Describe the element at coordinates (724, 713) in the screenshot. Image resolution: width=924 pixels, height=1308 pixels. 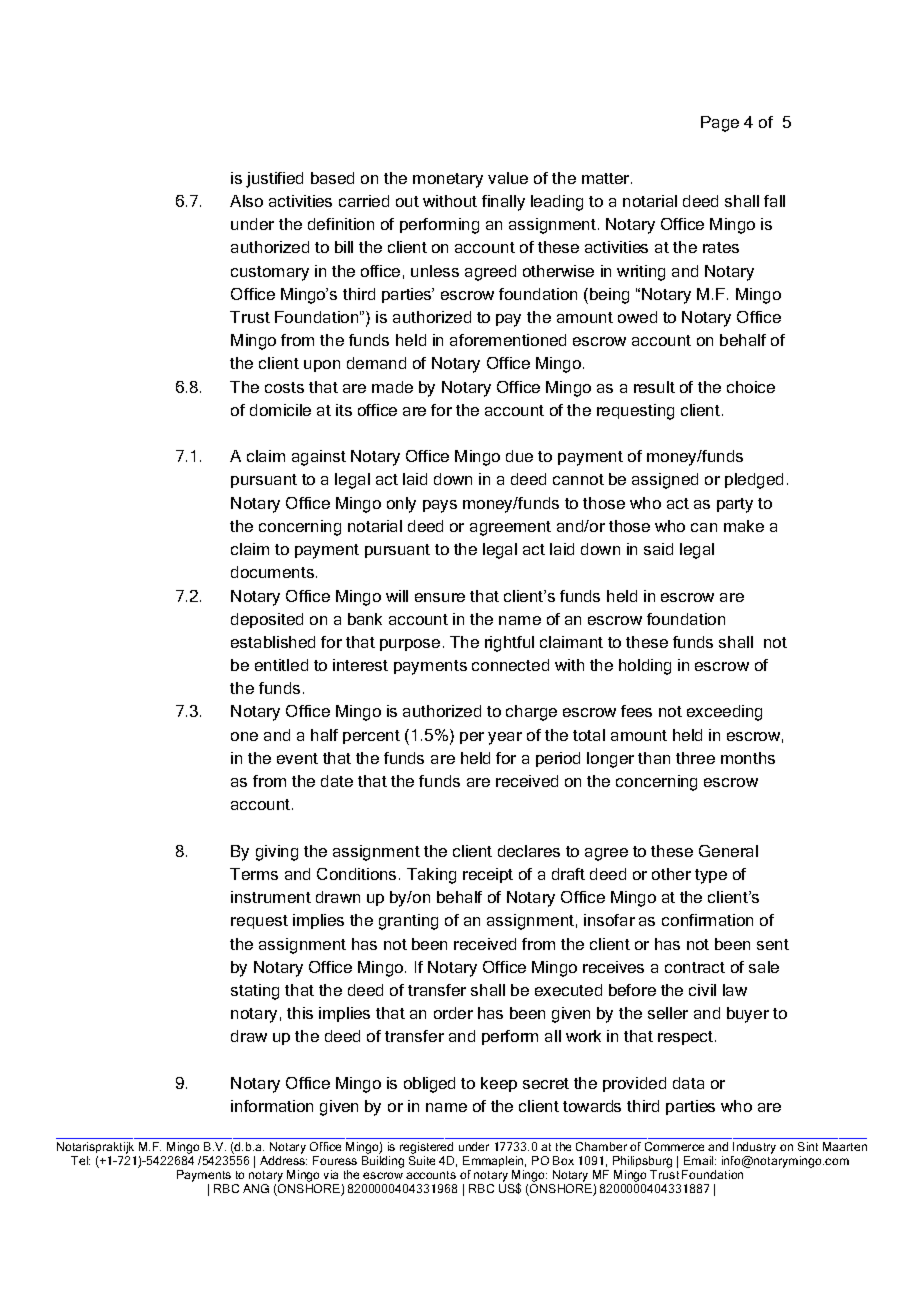
I see `exceeding` at that location.
